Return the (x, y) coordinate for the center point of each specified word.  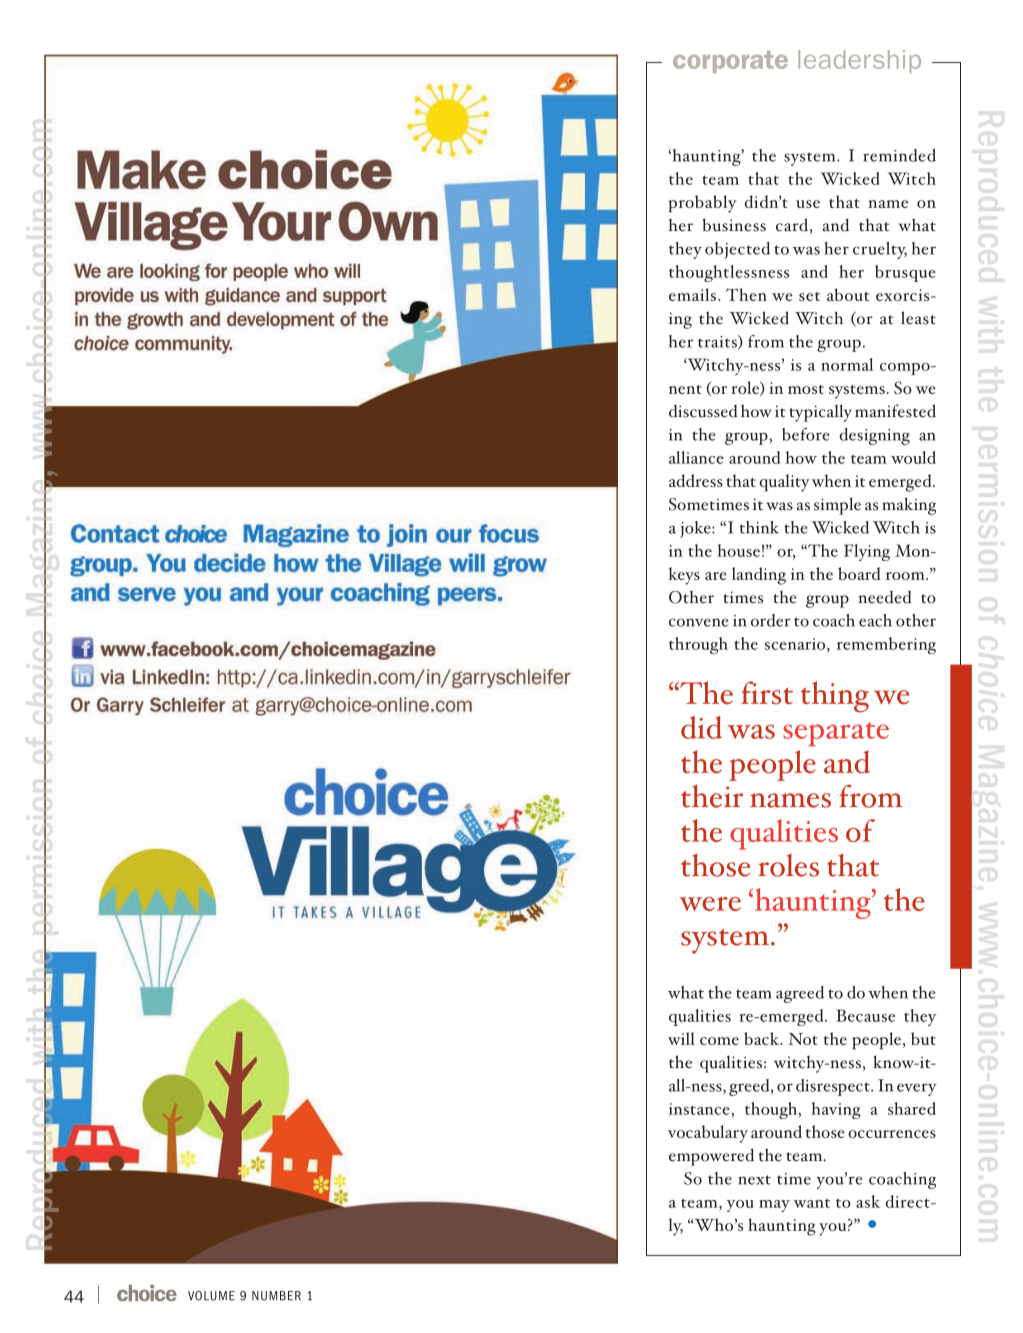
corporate (730, 62)
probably (703, 204)
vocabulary (708, 1134)
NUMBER (276, 1296)
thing (835, 697)
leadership (859, 61)
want (812, 1203)
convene (699, 622)
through (698, 645)
